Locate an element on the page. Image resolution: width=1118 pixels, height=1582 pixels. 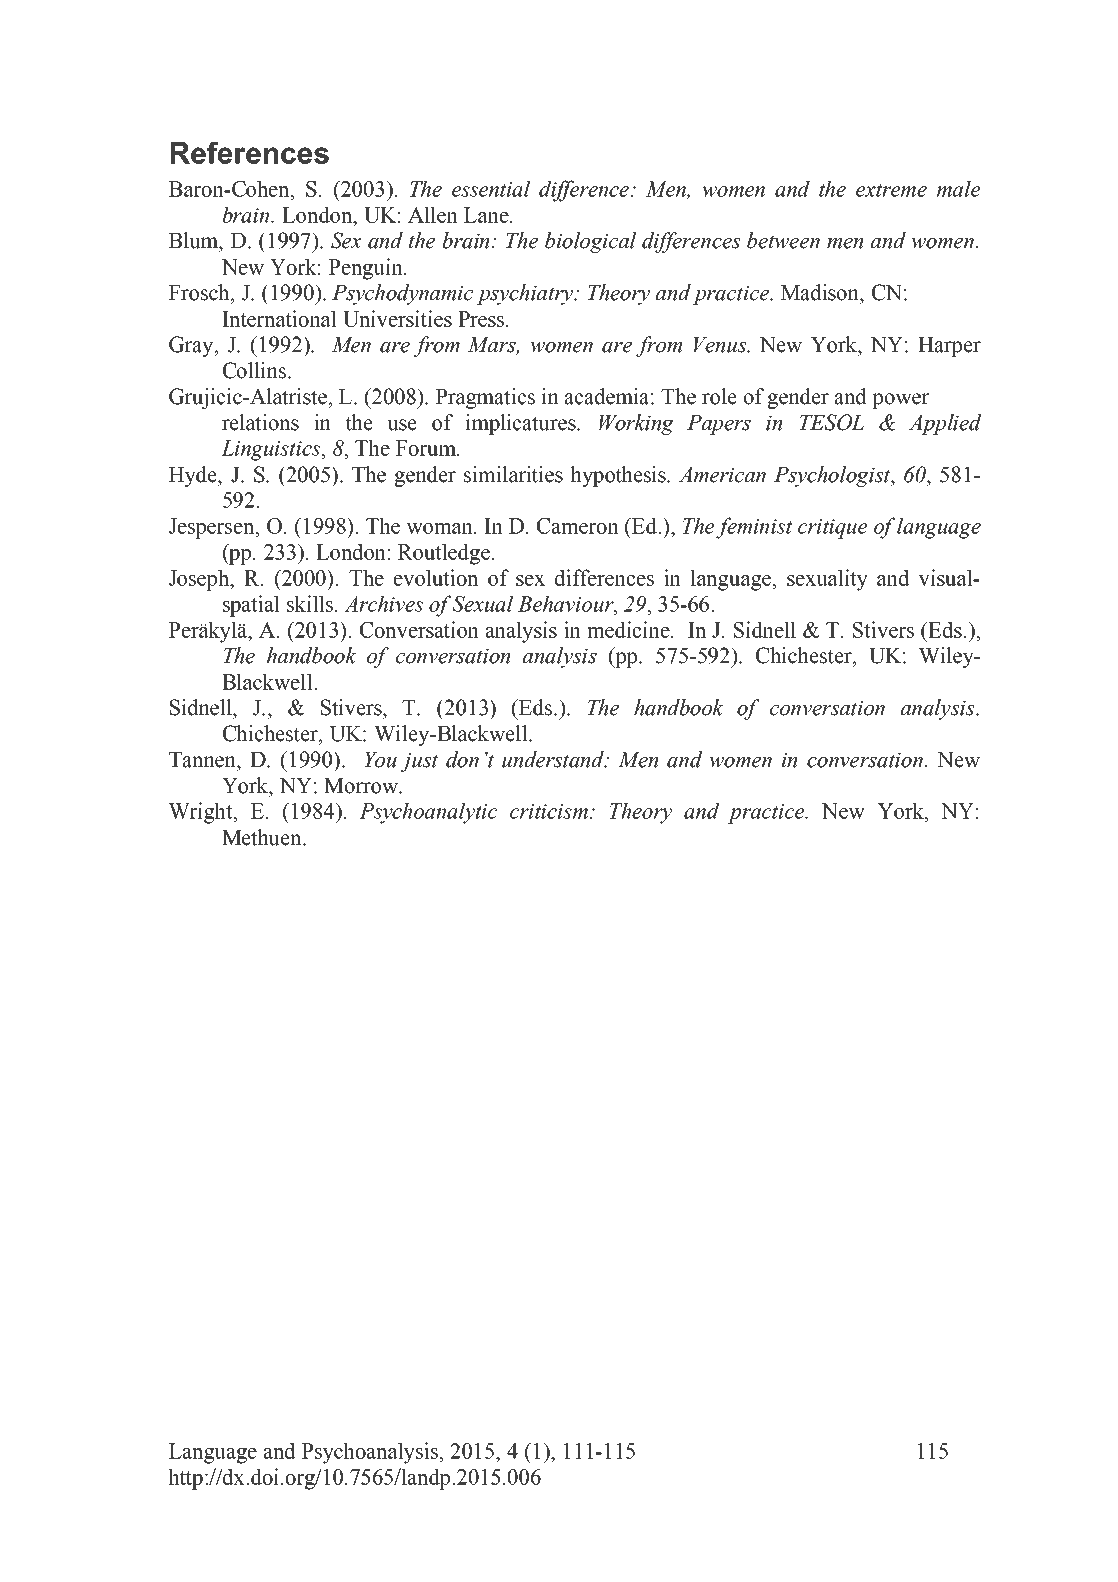
Behaviour is located at coordinates (567, 604).
